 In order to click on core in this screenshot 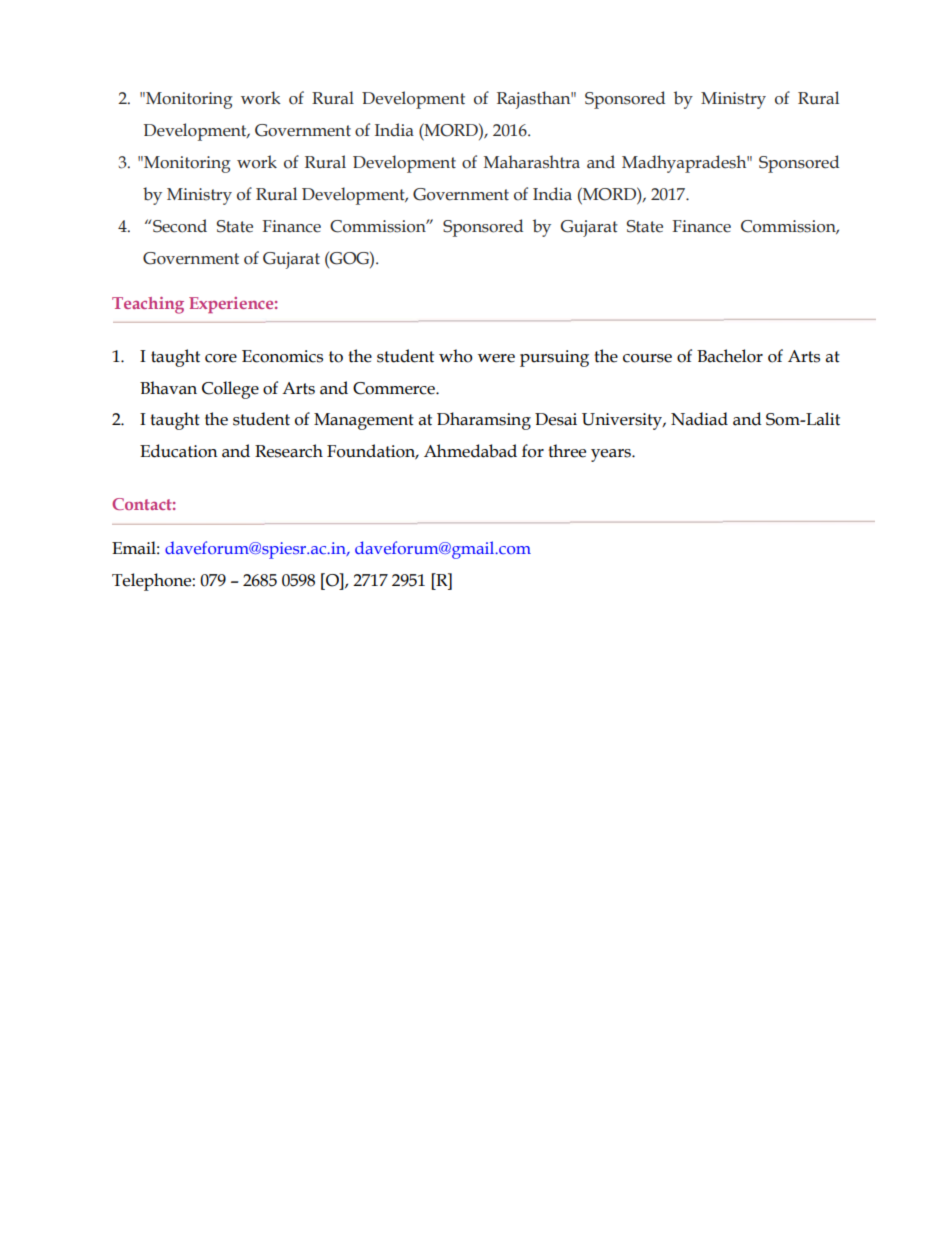, I will do `click(221, 358)`.
